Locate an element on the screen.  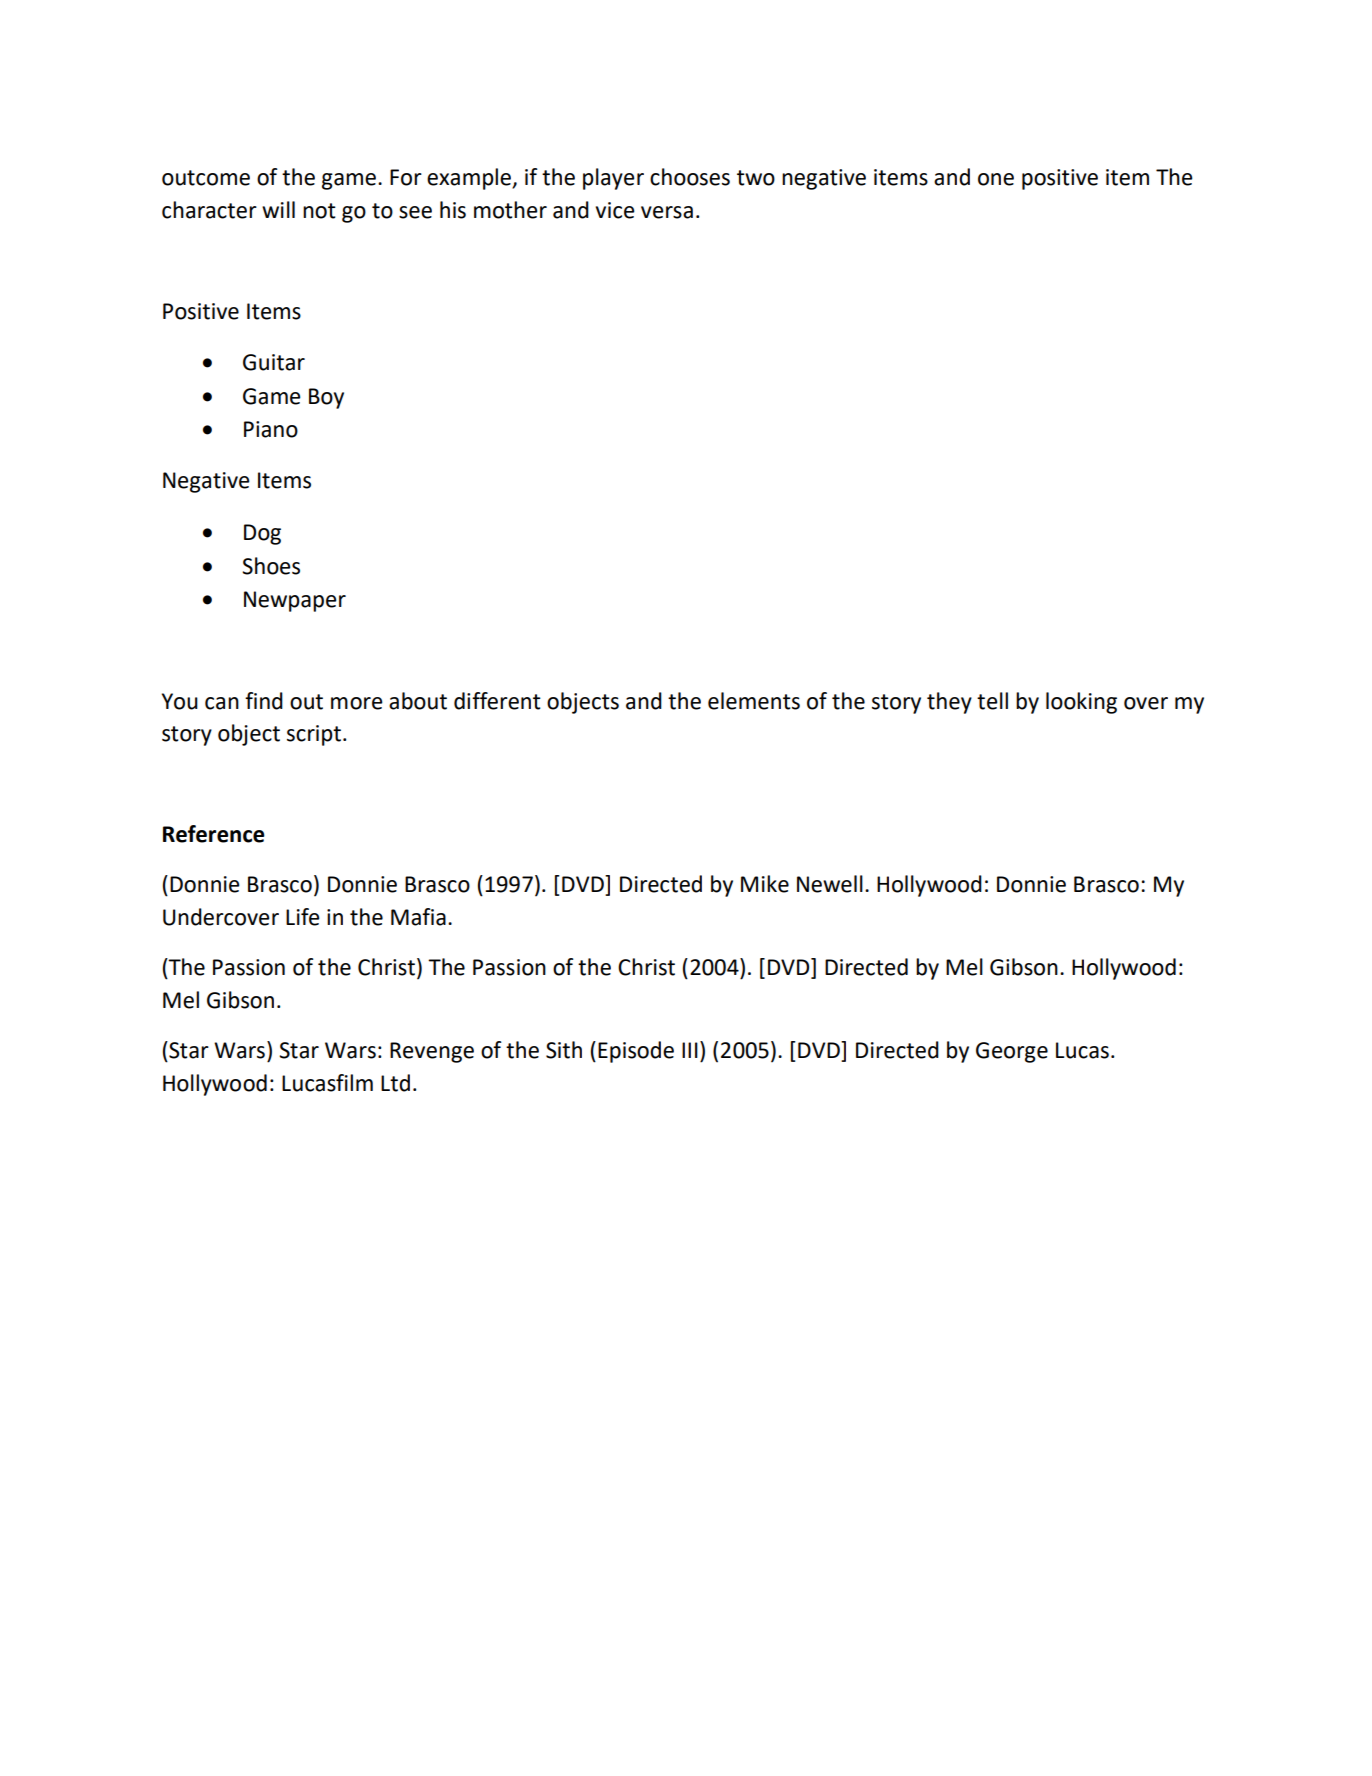
George is located at coordinates (1012, 1052).
